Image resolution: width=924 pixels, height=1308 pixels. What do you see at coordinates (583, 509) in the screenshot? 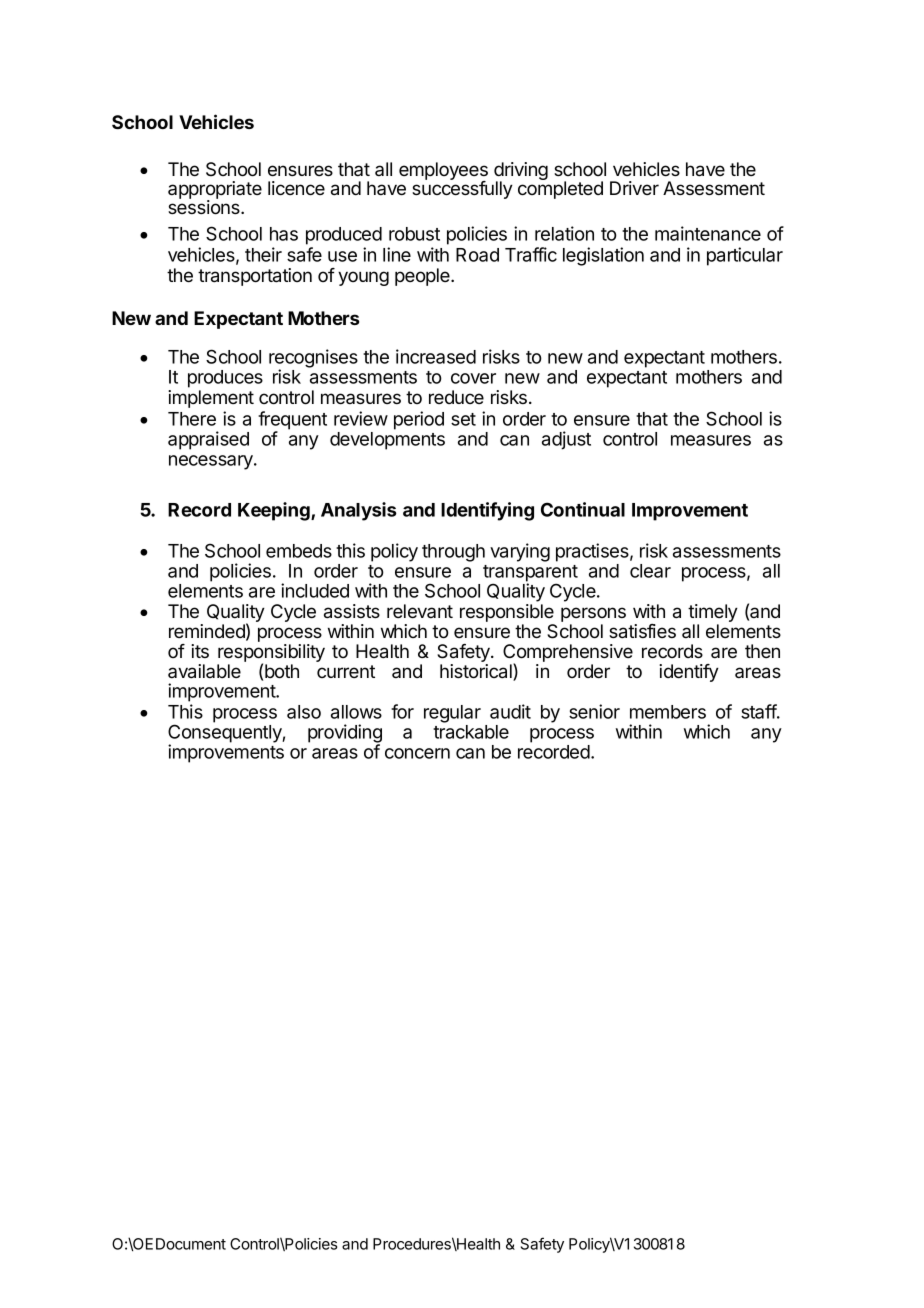
I see `Continual` at bounding box center [583, 509].
